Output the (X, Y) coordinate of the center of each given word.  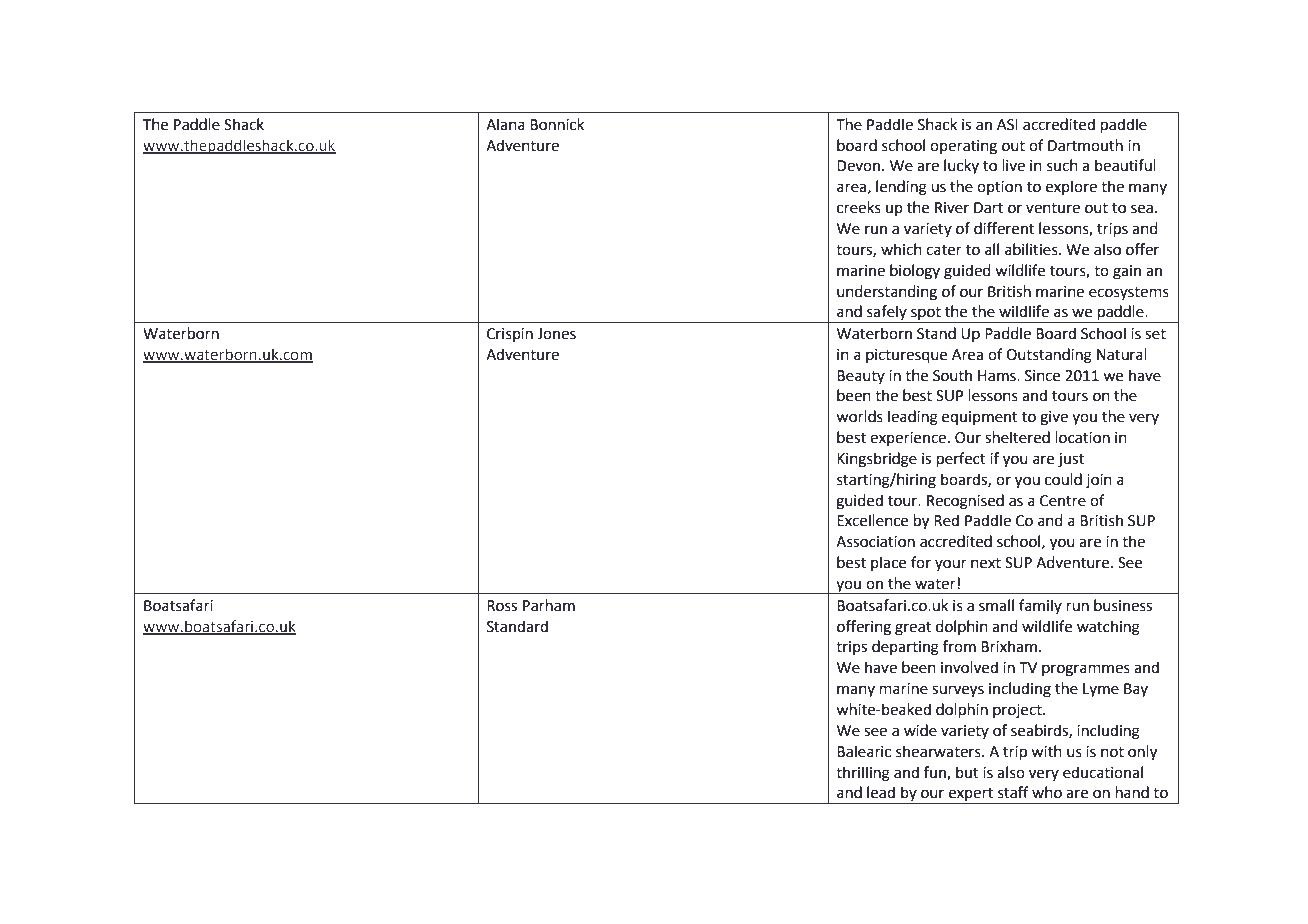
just (1071, 460)
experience (908, 439)
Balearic (864, 751)
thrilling (863, 774)
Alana (505, 124)
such (1062, 165)
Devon (860, 166)
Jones (556, 334)
